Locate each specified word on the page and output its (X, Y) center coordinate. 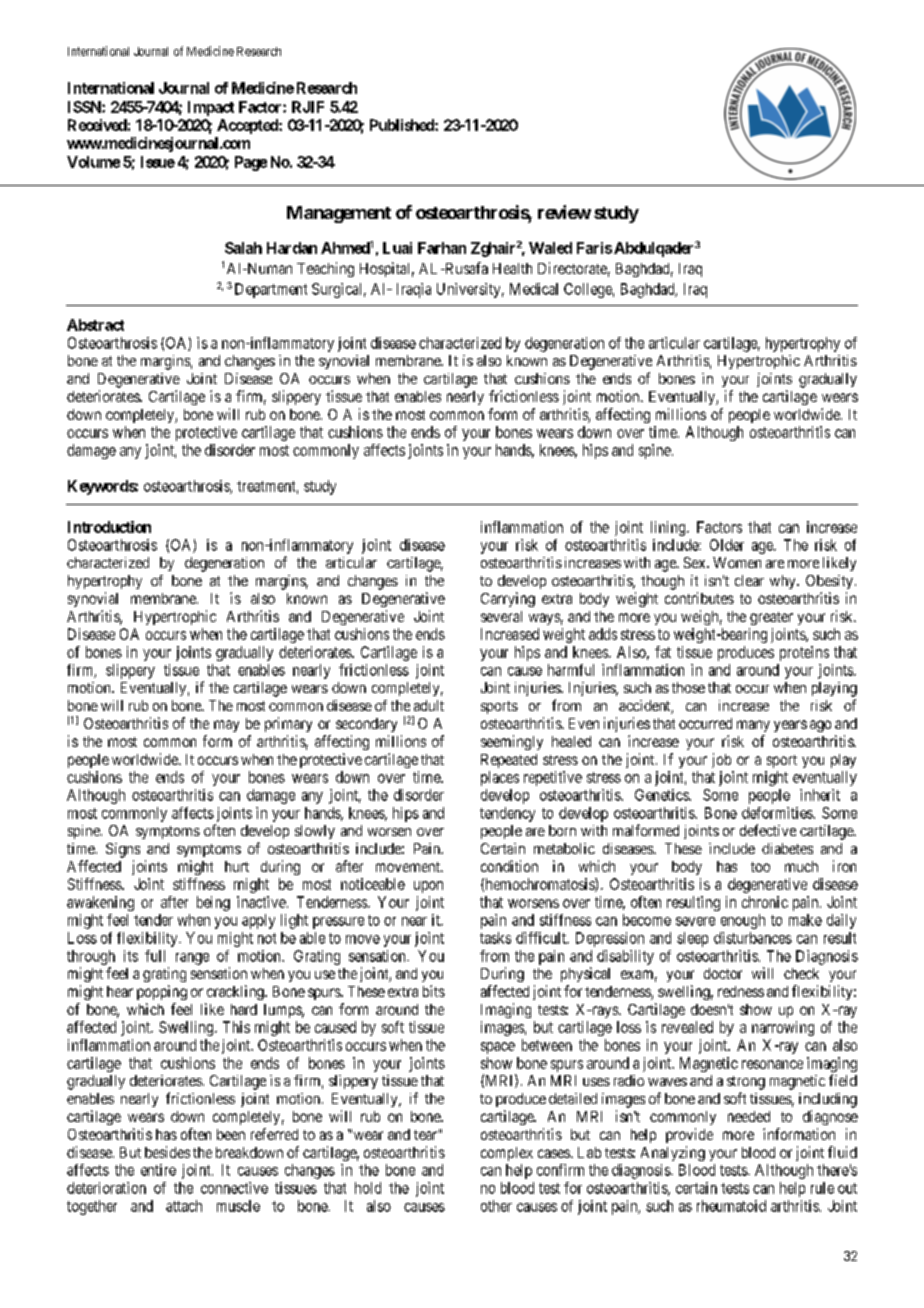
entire (158, 1170)
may (226, 726)
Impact (211, 108)
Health (512, 268)
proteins (804, 653)
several (501, 616)
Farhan (442, 248)
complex (507, 1154)
